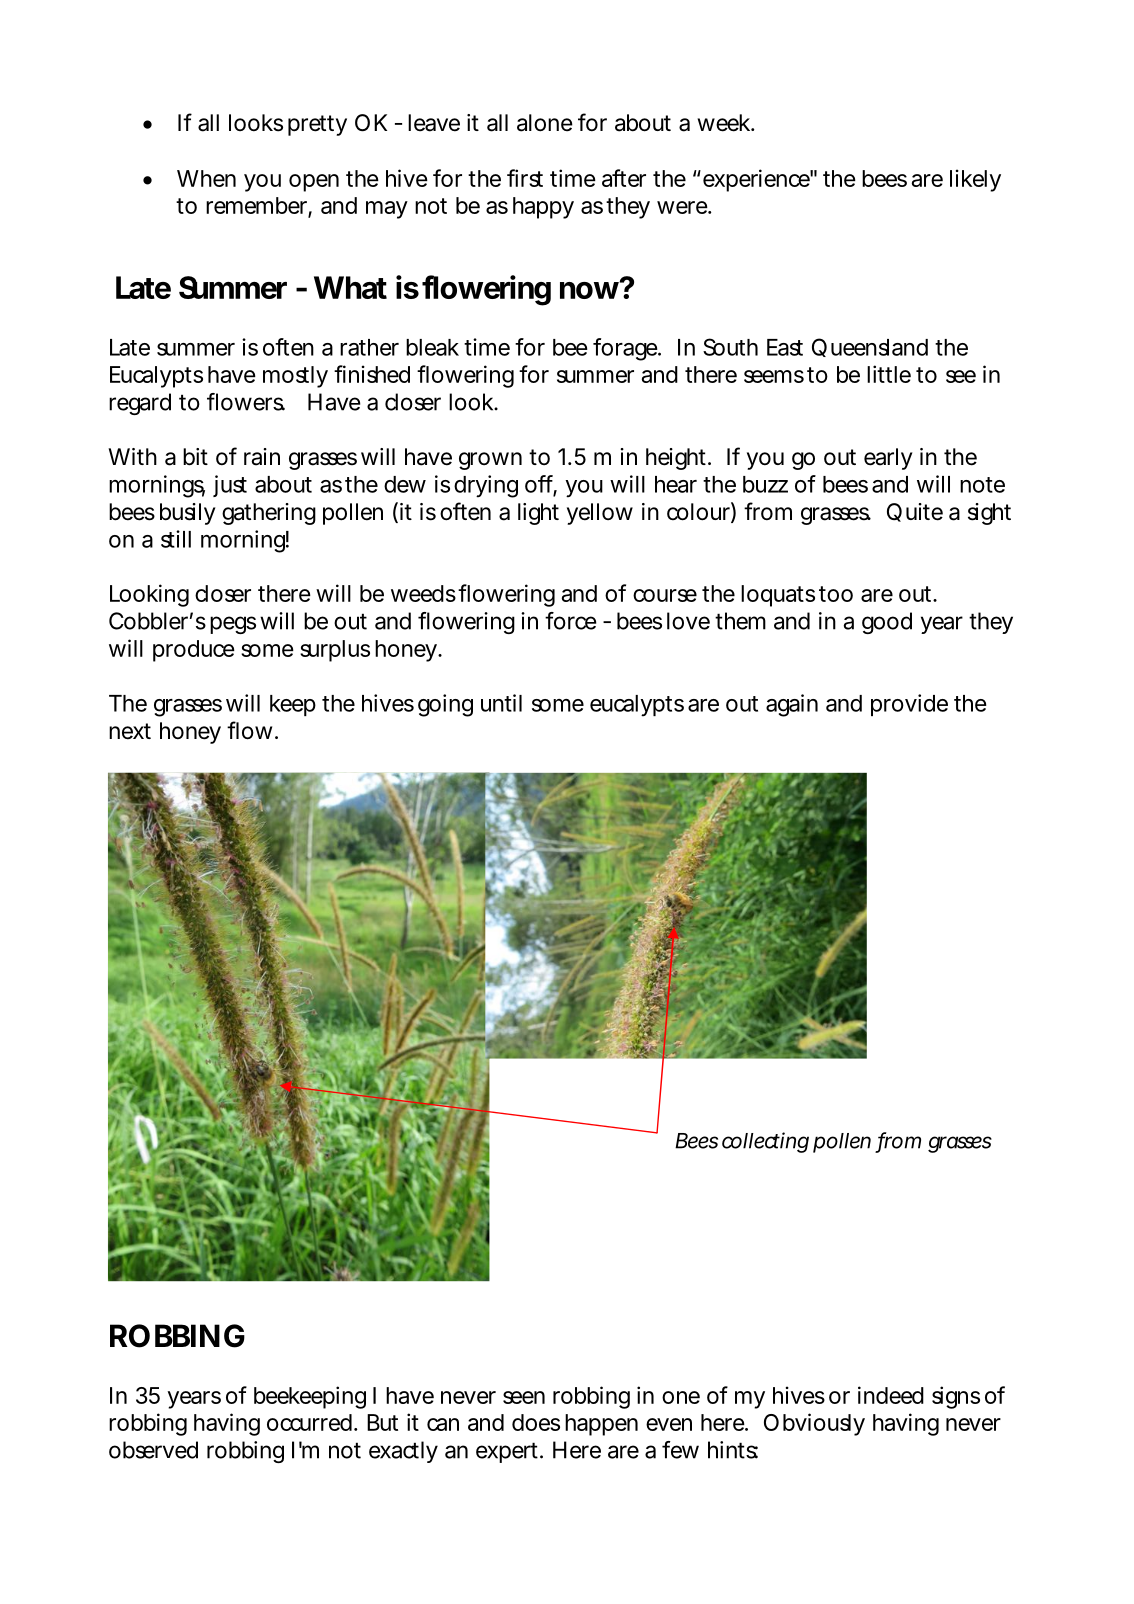  Describe the element at coordinates (525, 178) in the screenshot. I see `first` at that location.
